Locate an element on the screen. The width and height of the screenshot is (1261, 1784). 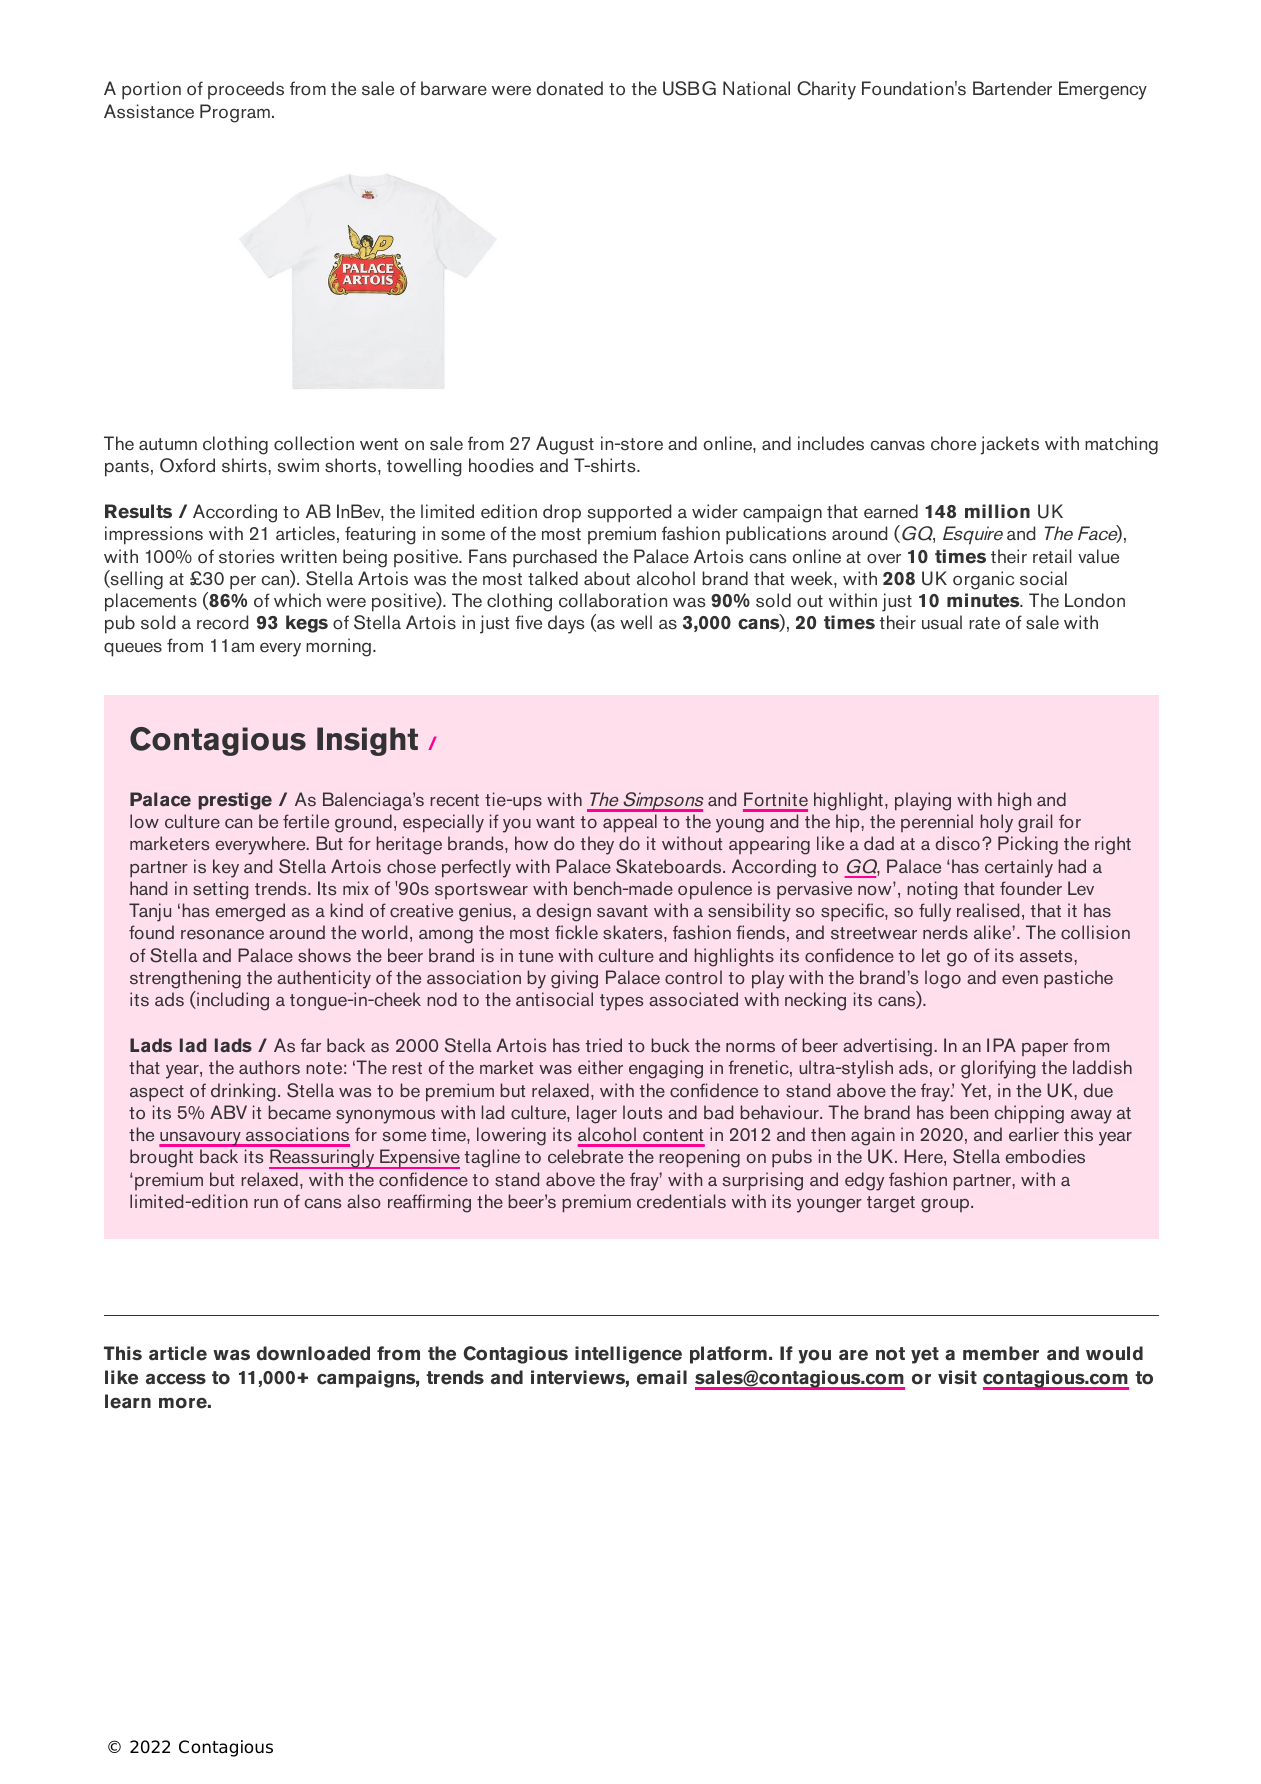
stories is located at coordinates (247, 556).
